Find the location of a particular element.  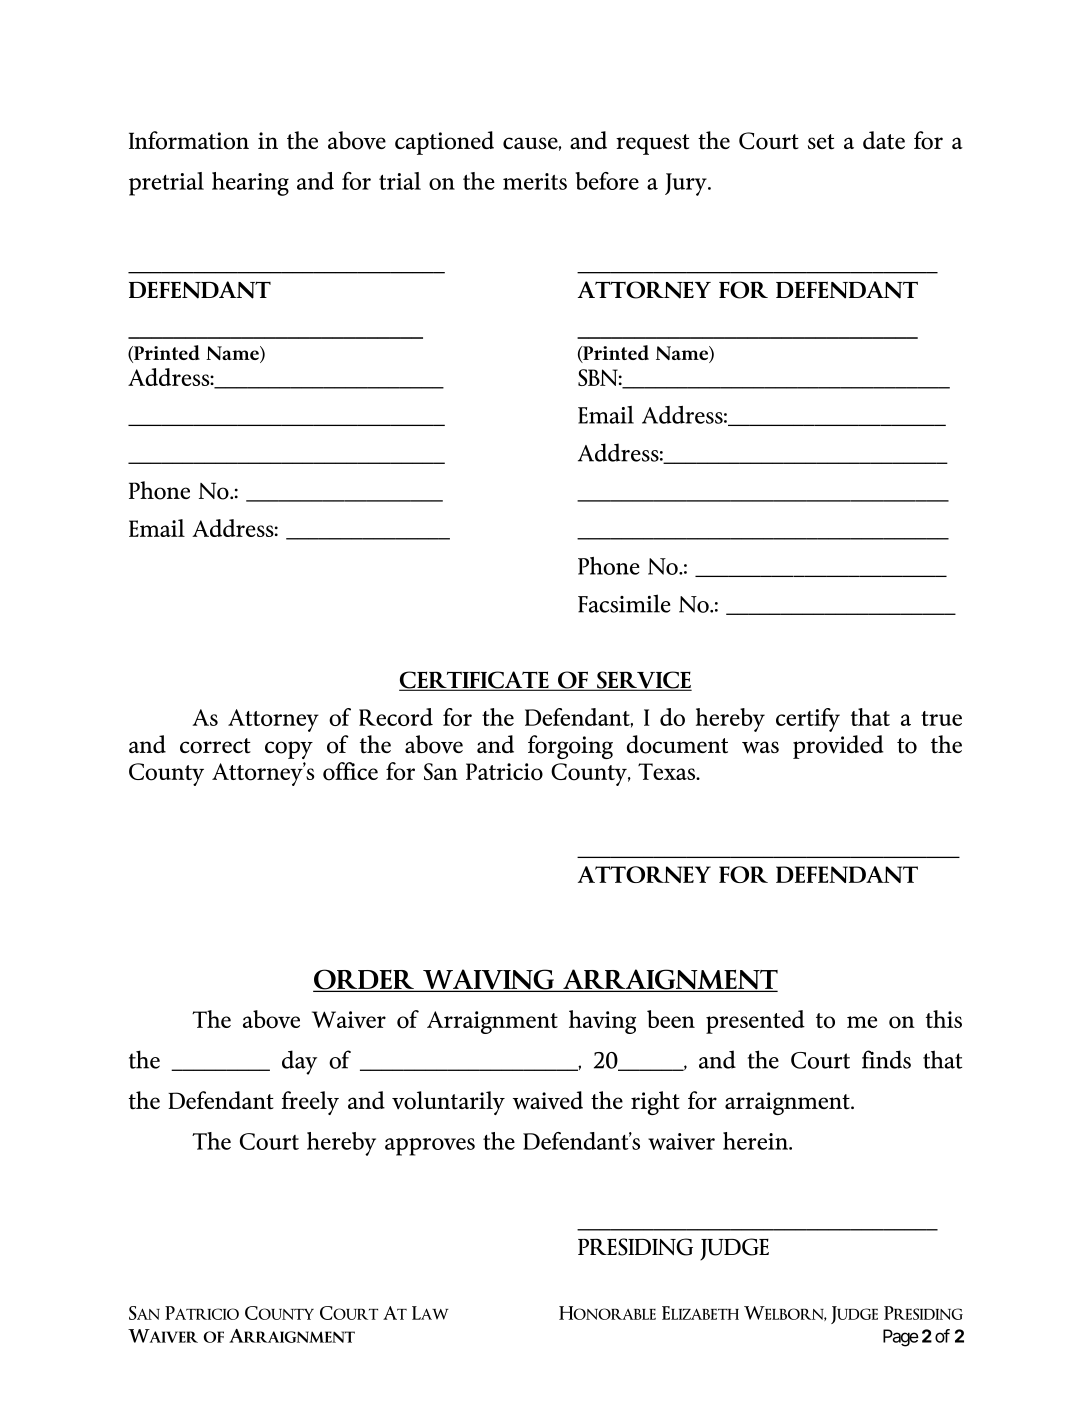

waived is located at coordinates (548, 1100).
